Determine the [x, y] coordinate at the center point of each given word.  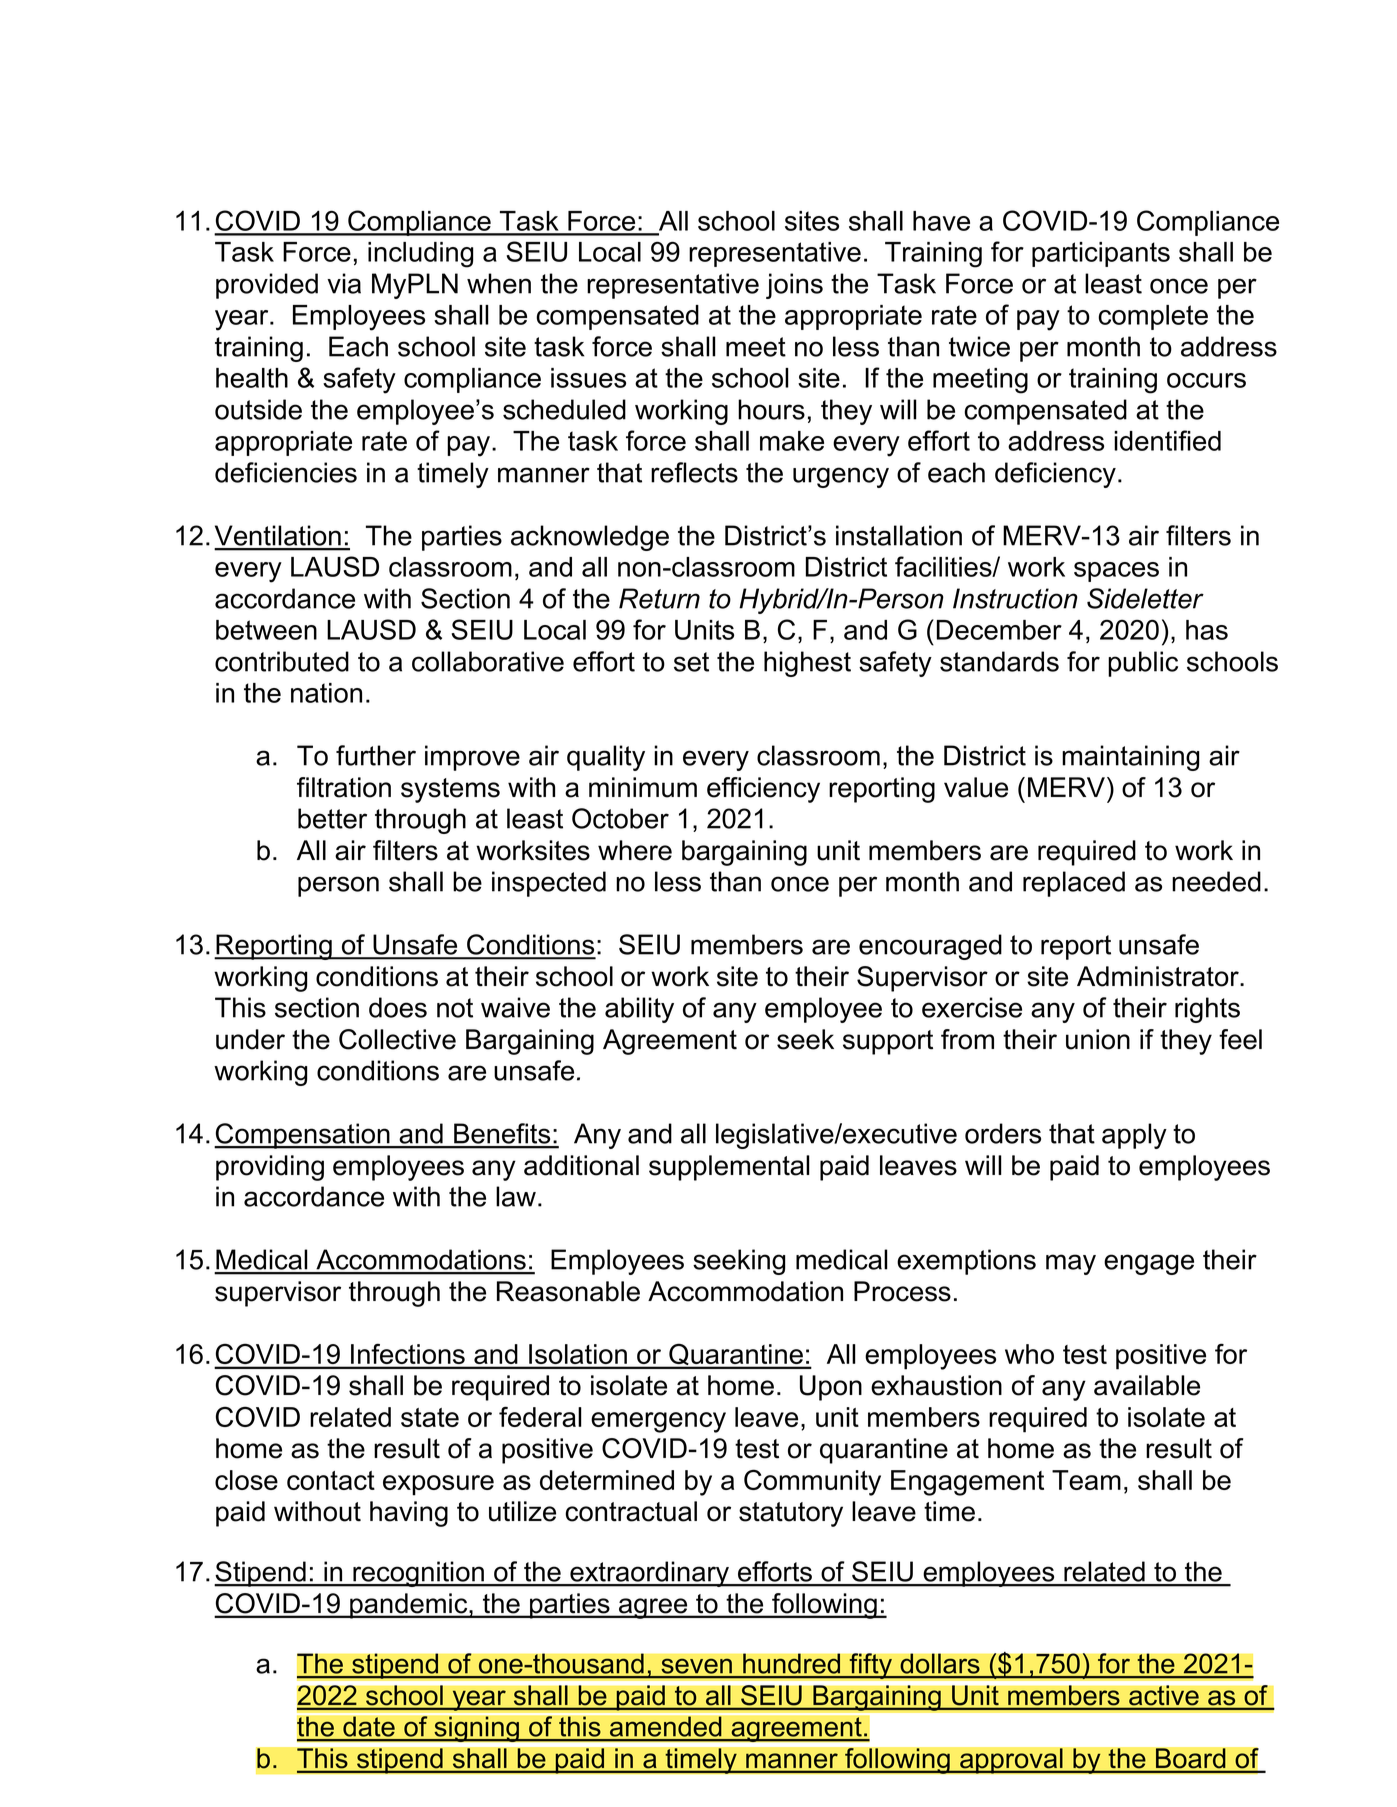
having [409, 1514]
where [635, 850]
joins [794, 286]
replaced [1074, 884]
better [332, 818]
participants [1101, 254]
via [344, 283]
